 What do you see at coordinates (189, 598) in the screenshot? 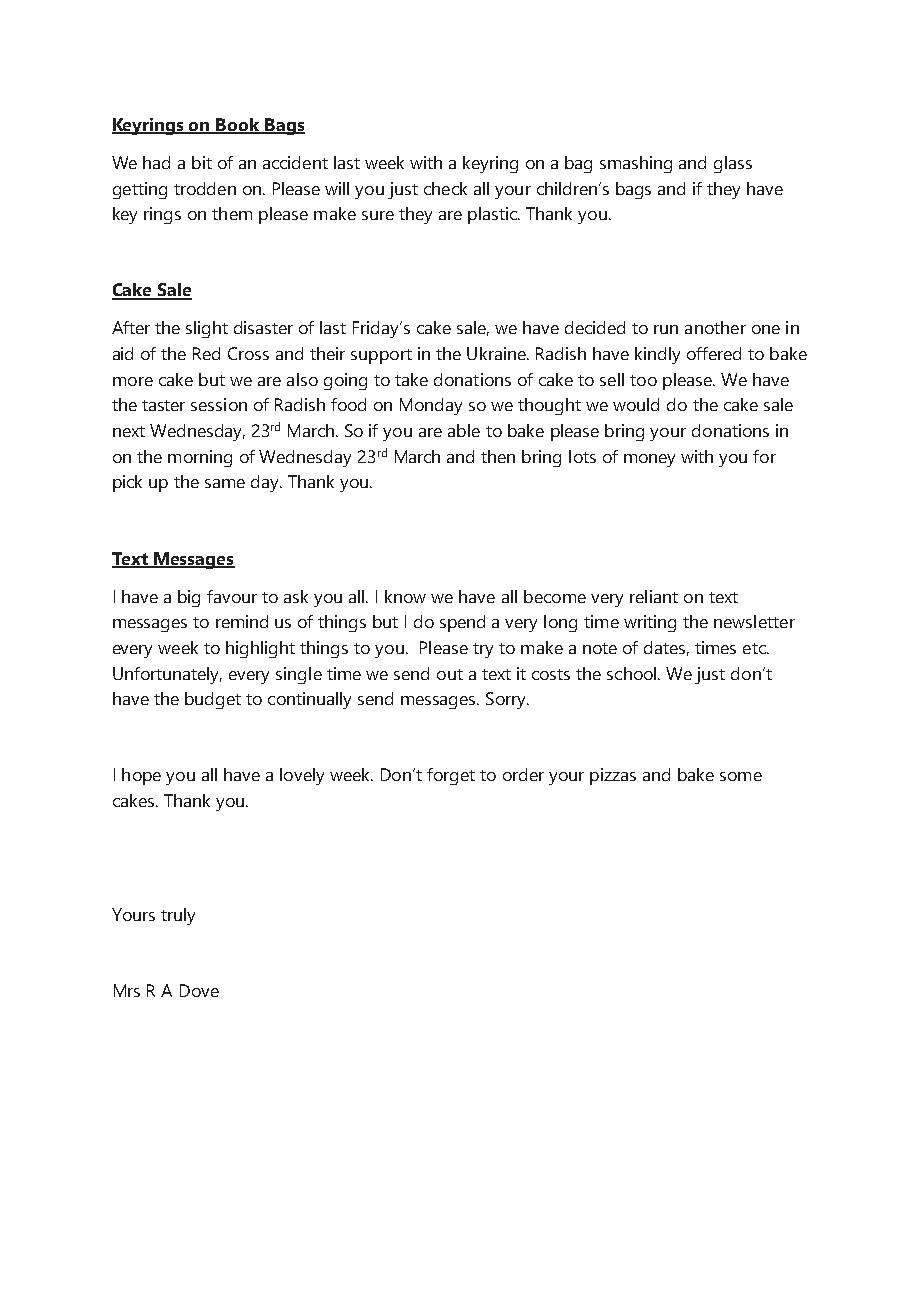
I see `big` at bounding box center [189, 598].
